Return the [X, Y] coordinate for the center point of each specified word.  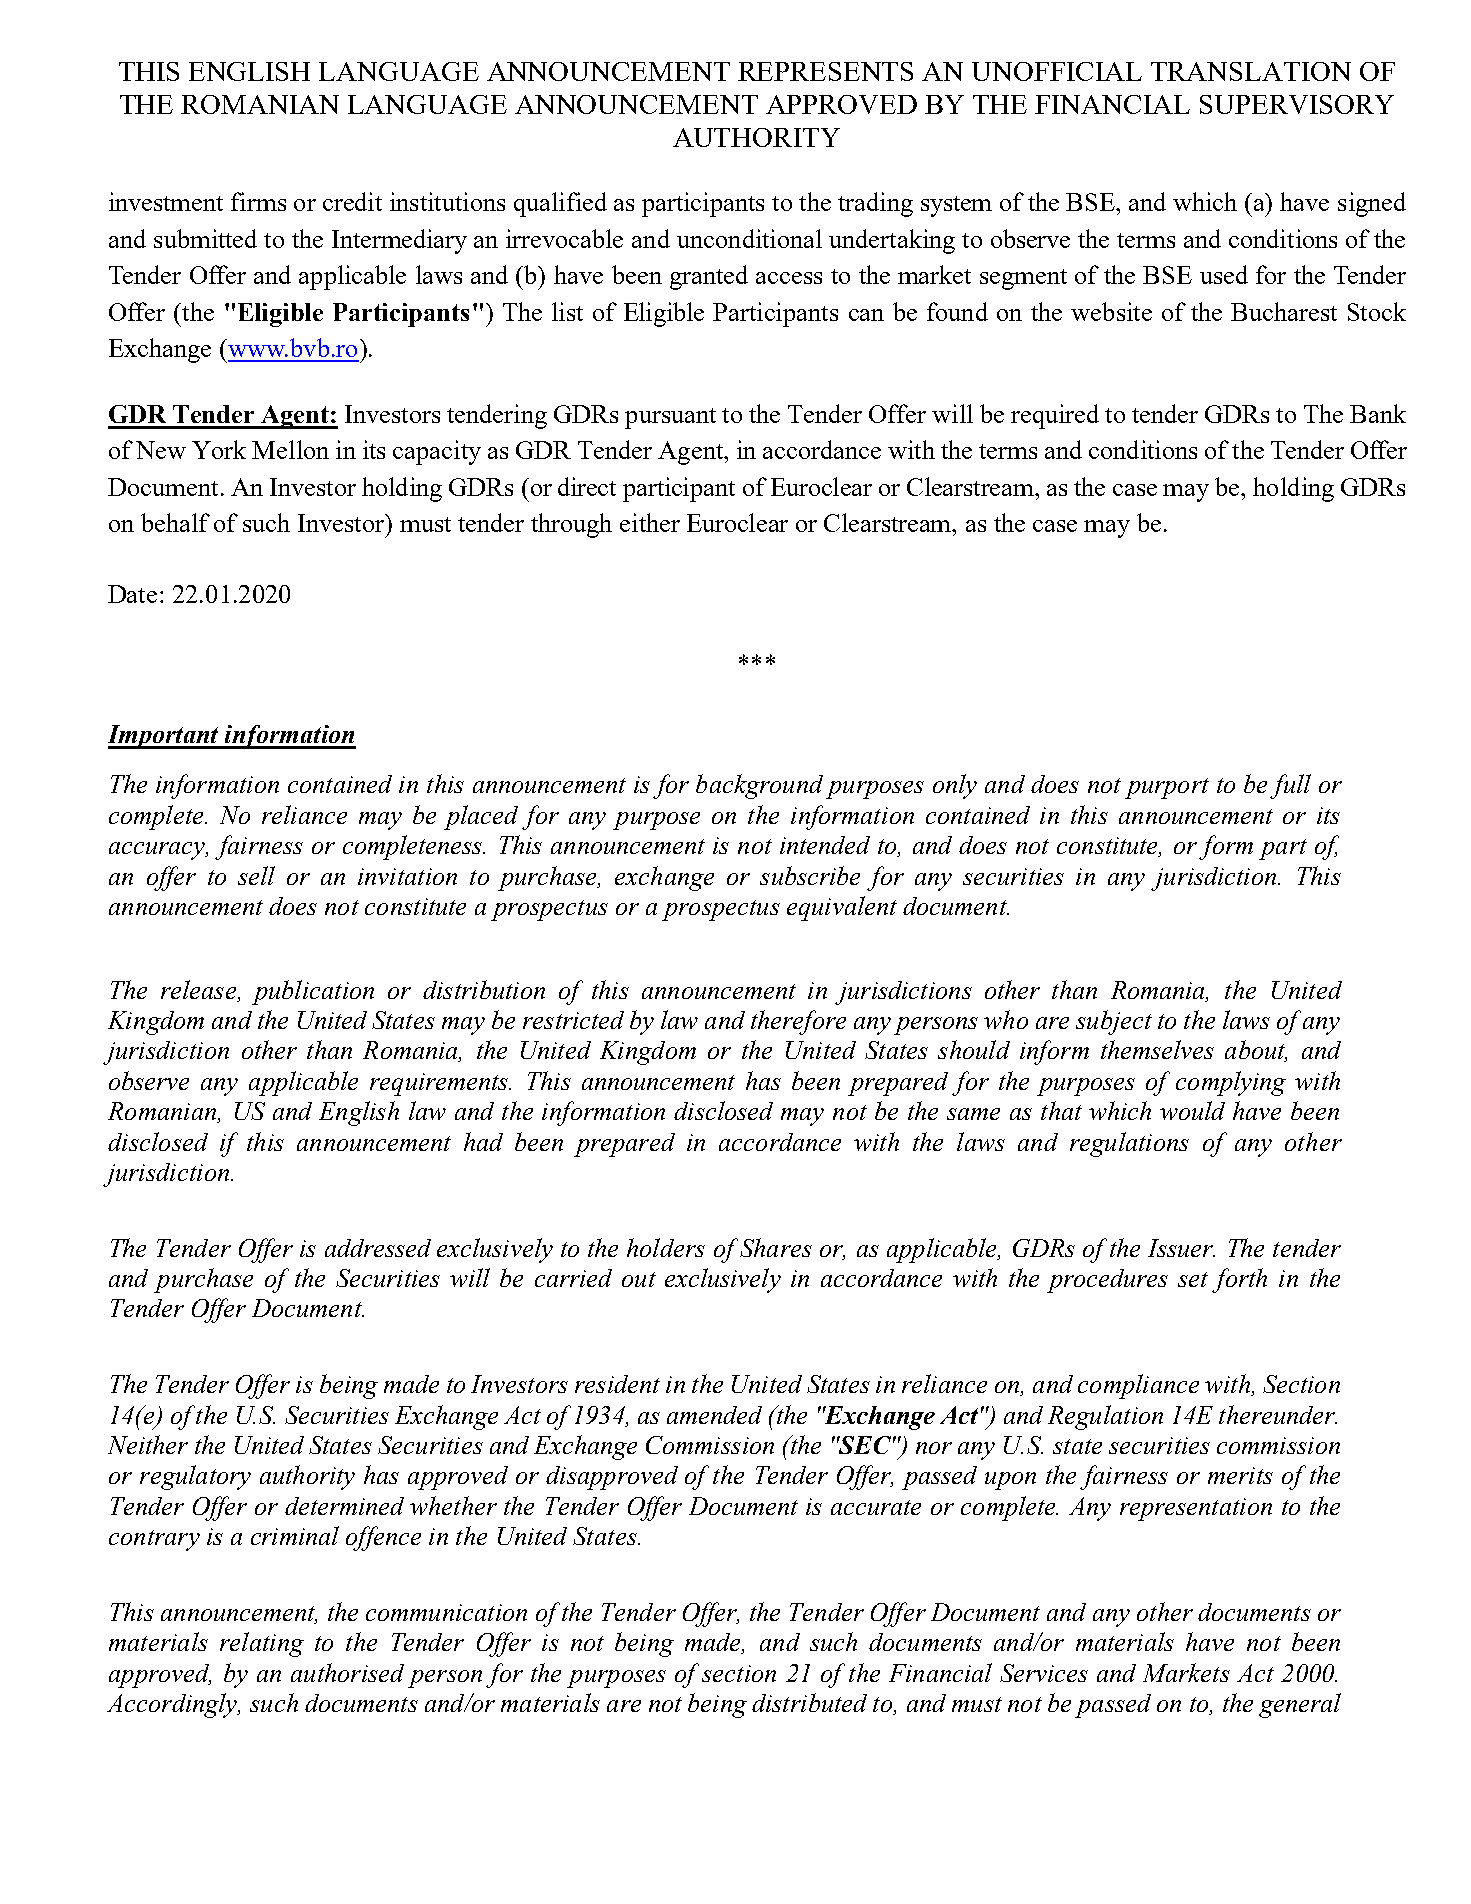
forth [1239, 1280]
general [1300, 1705]
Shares [776, 1247]
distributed [809, 1702]
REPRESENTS [825, 71]
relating [262, 1644]
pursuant [670, 418]
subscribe [810, 875]
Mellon [290, 449]
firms [258, 201]
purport [1167, 788]
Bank [1378, 413]
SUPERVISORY [1297, 104]
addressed [378, 1248]
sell [256, 875]
